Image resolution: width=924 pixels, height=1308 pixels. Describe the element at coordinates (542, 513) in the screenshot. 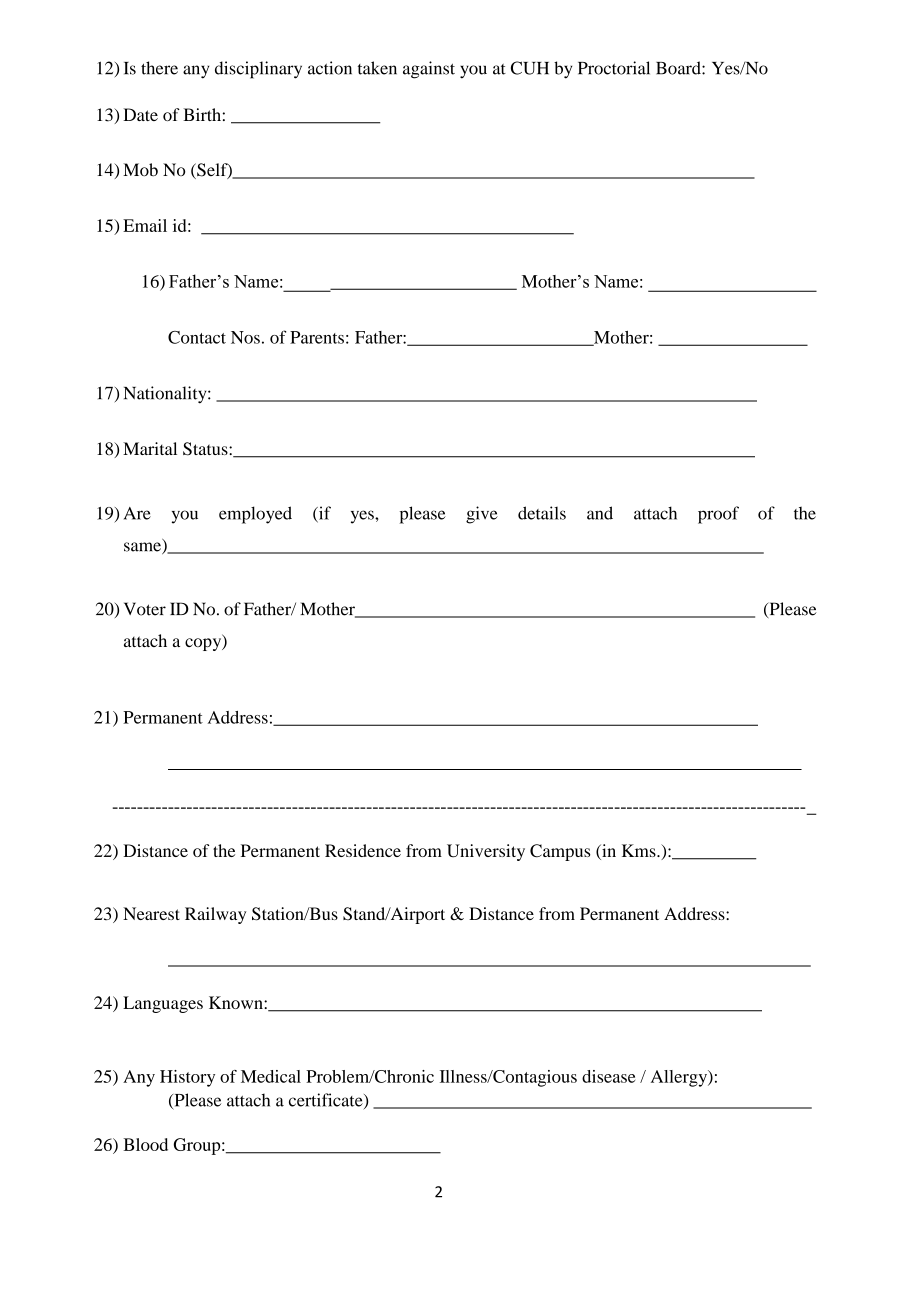

I see `details` at that location.
